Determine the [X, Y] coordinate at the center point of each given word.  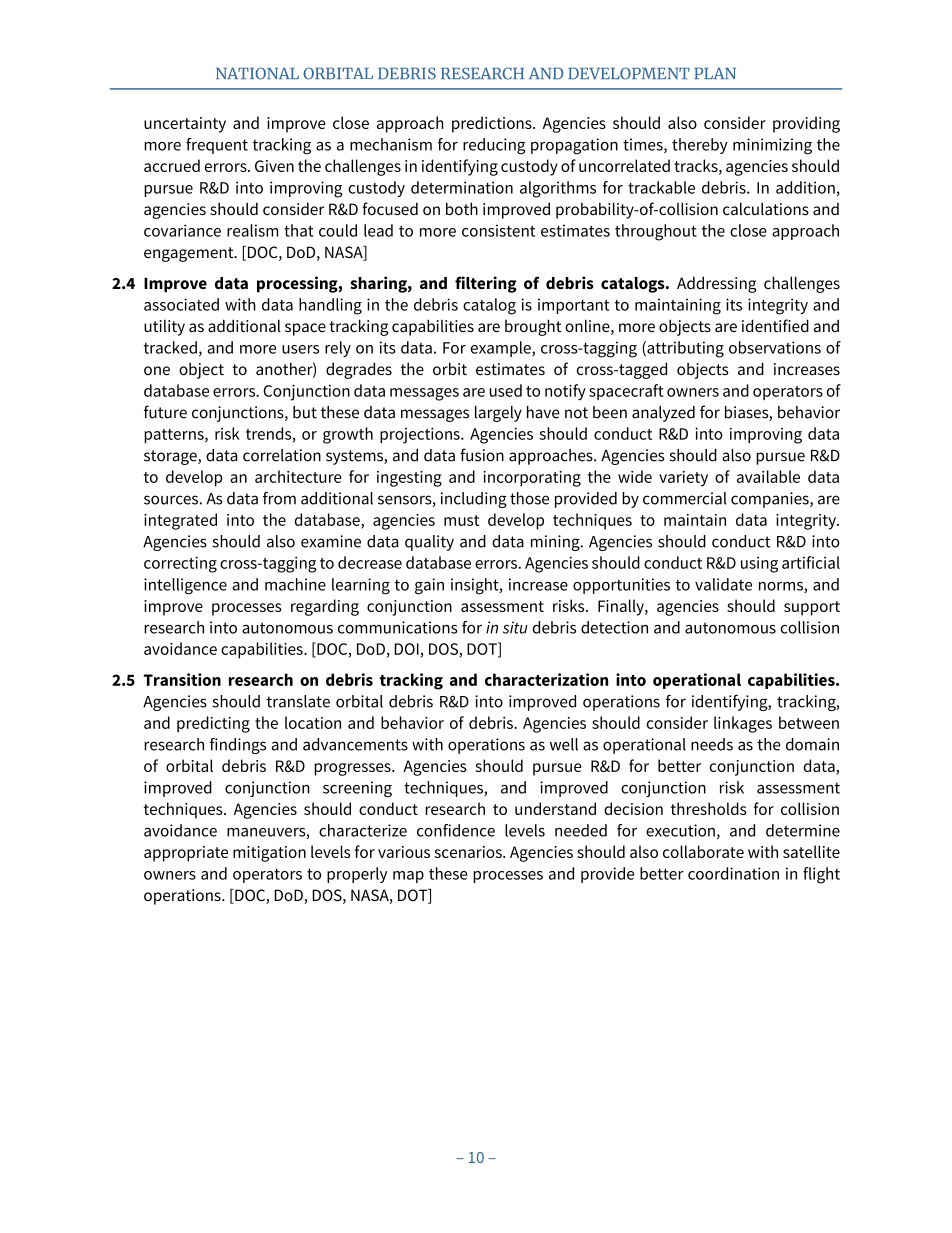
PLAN [715, 73]
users [300, 349]
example [502, 349]
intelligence [185, 586]
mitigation [269, 854]
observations [775, 347]
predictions [493, 124]
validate [723, 584]
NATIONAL [257, 73]
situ [515, 627]
